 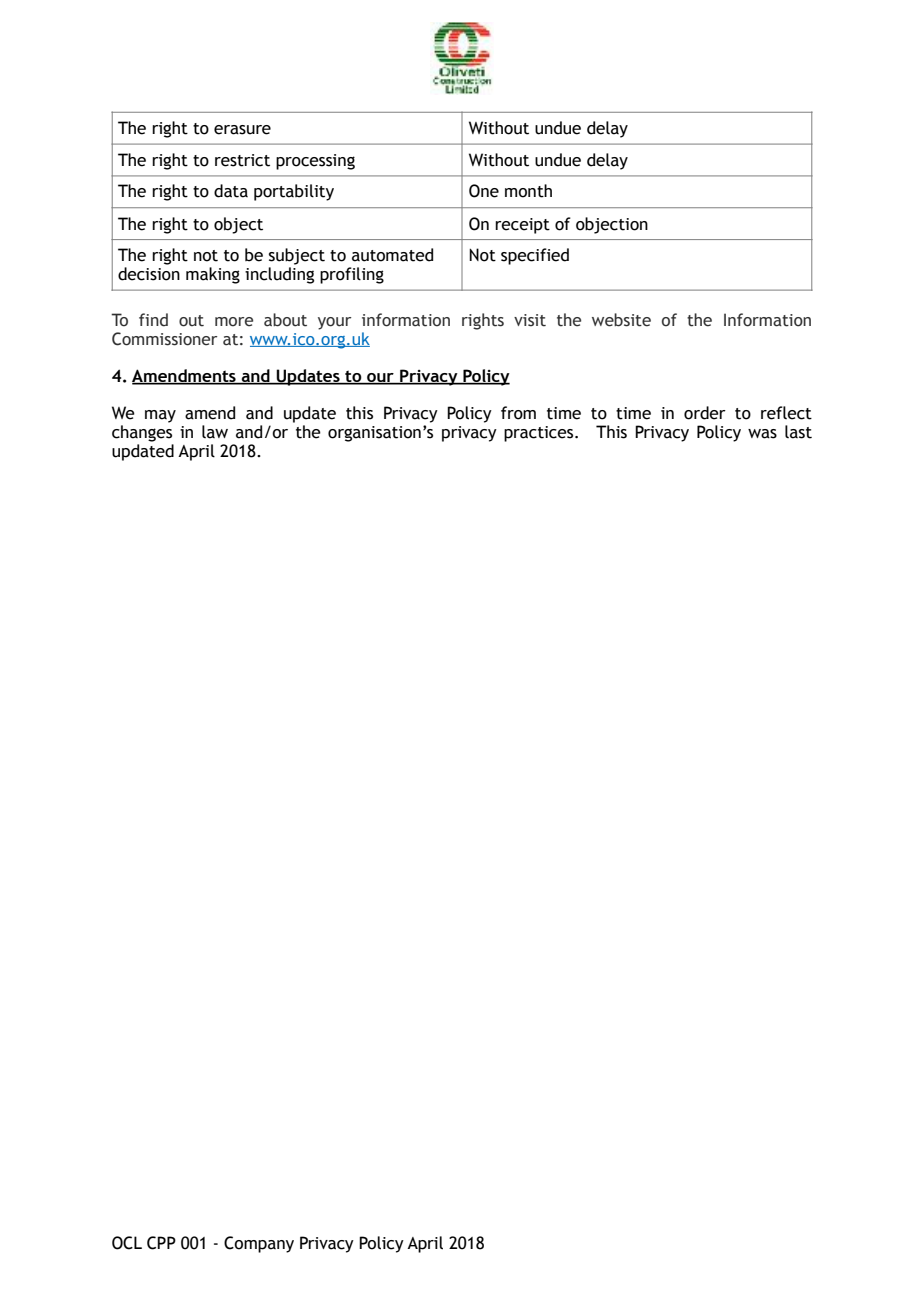 What do you see at coordinates (528, 191) in the screenshot?
I see `month` at bounding box center [528, 191].
